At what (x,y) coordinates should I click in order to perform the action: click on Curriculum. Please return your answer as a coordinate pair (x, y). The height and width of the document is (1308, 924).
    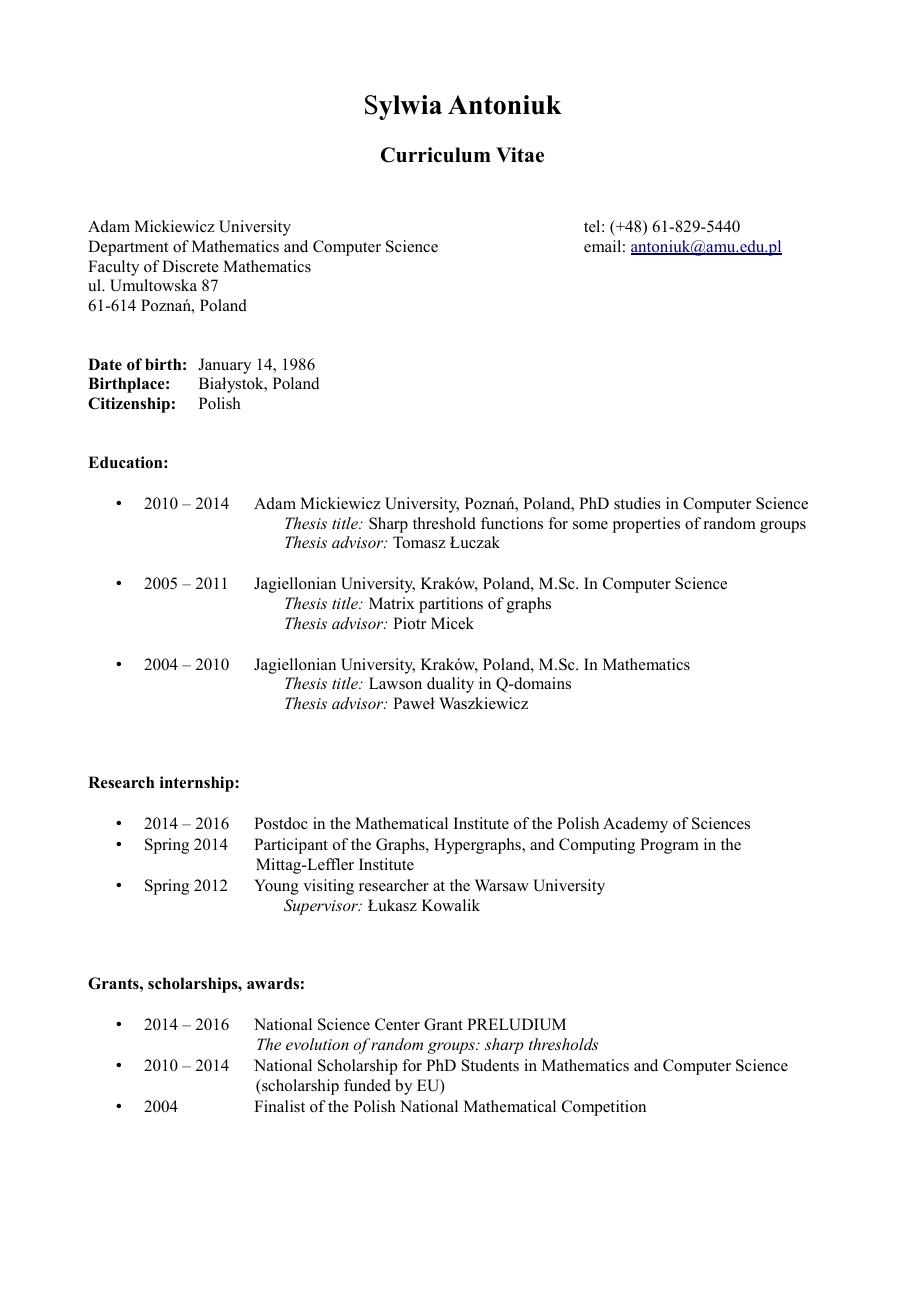
    Looking at the image, I should click on (436, 155).
